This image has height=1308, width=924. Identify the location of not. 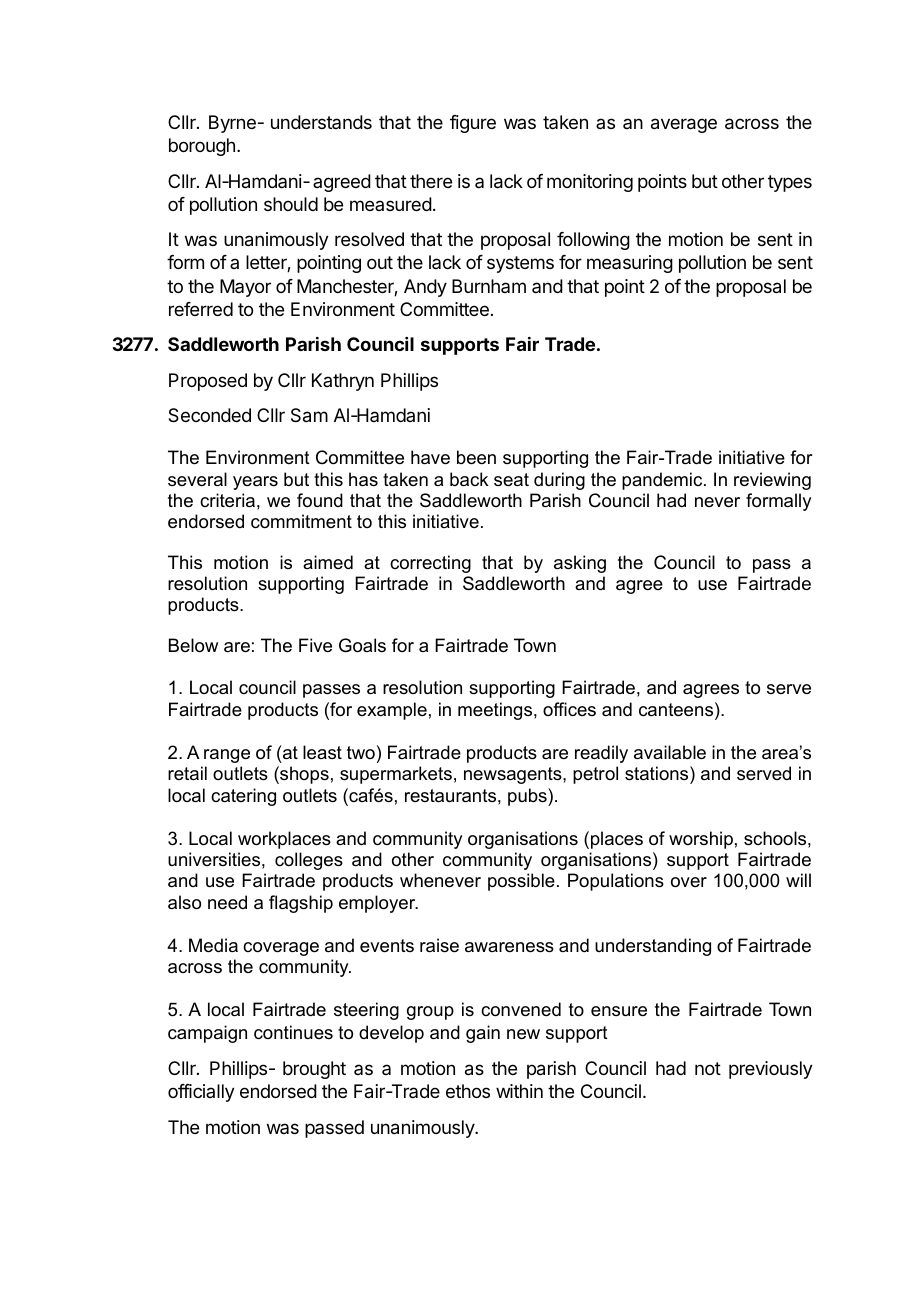
(708, 1068).
